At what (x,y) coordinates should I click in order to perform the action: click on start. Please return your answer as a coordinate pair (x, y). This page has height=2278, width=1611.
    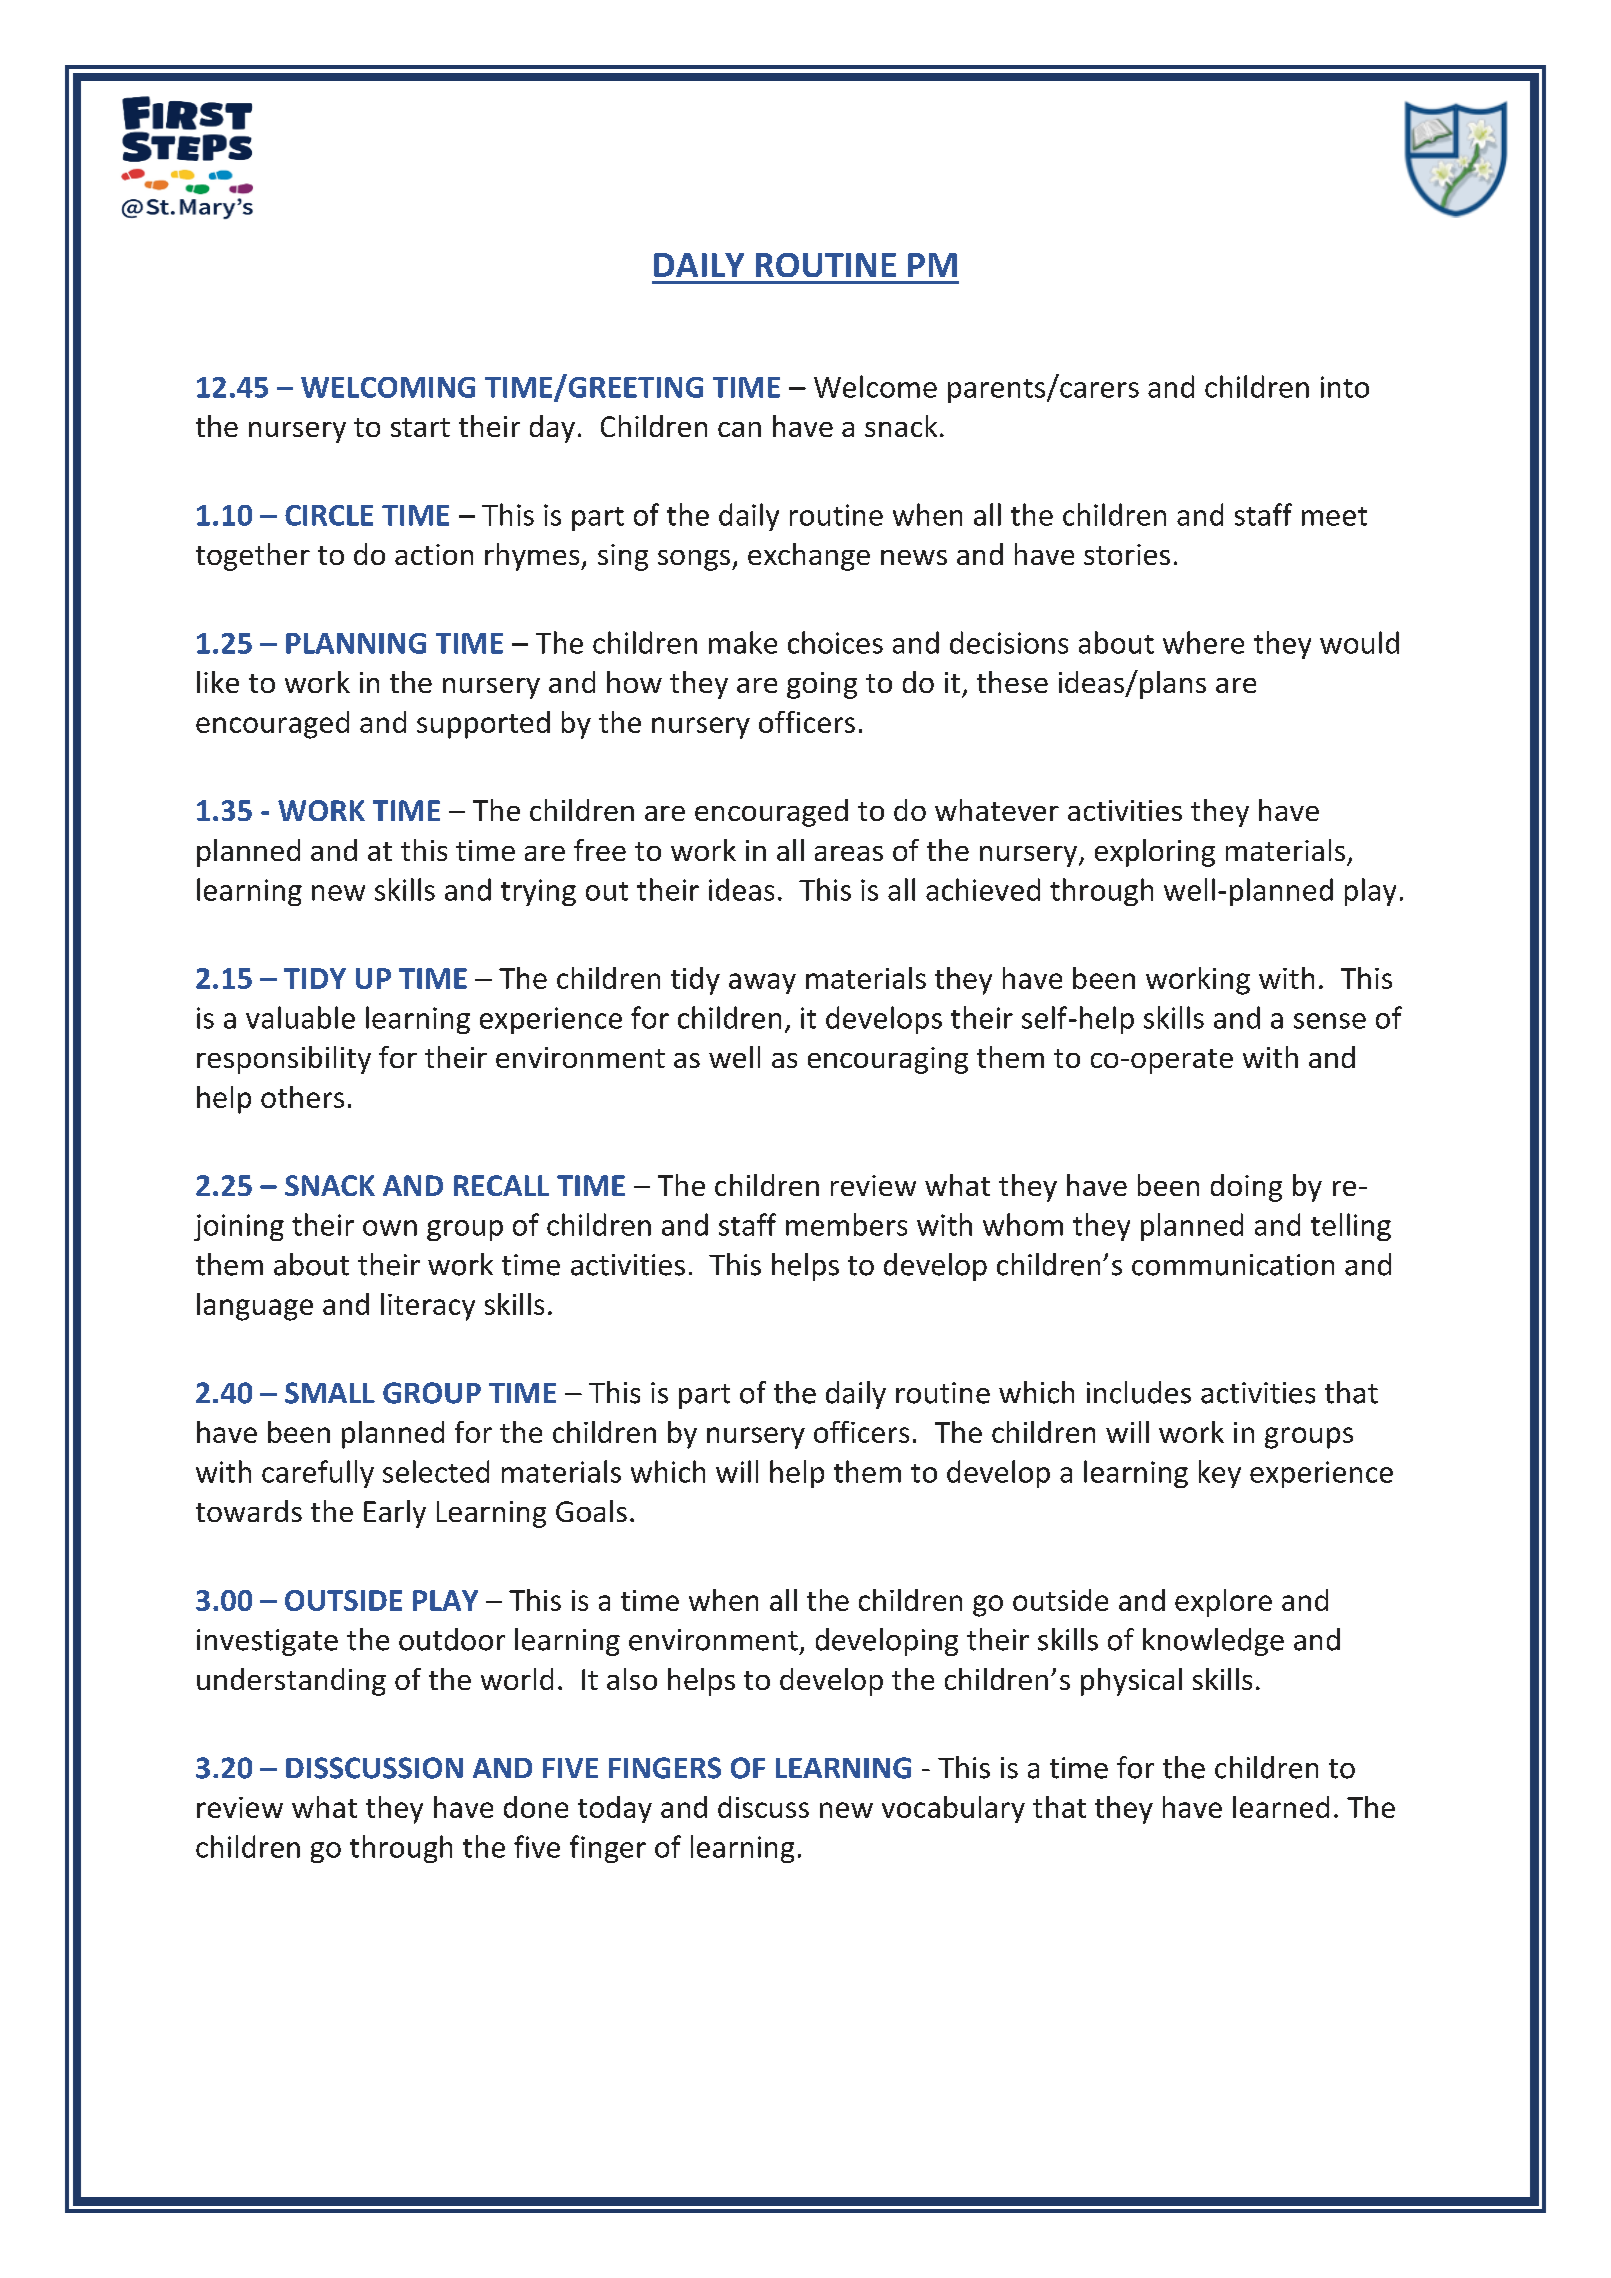
    Looking at the image, I should click on (420, 427).
